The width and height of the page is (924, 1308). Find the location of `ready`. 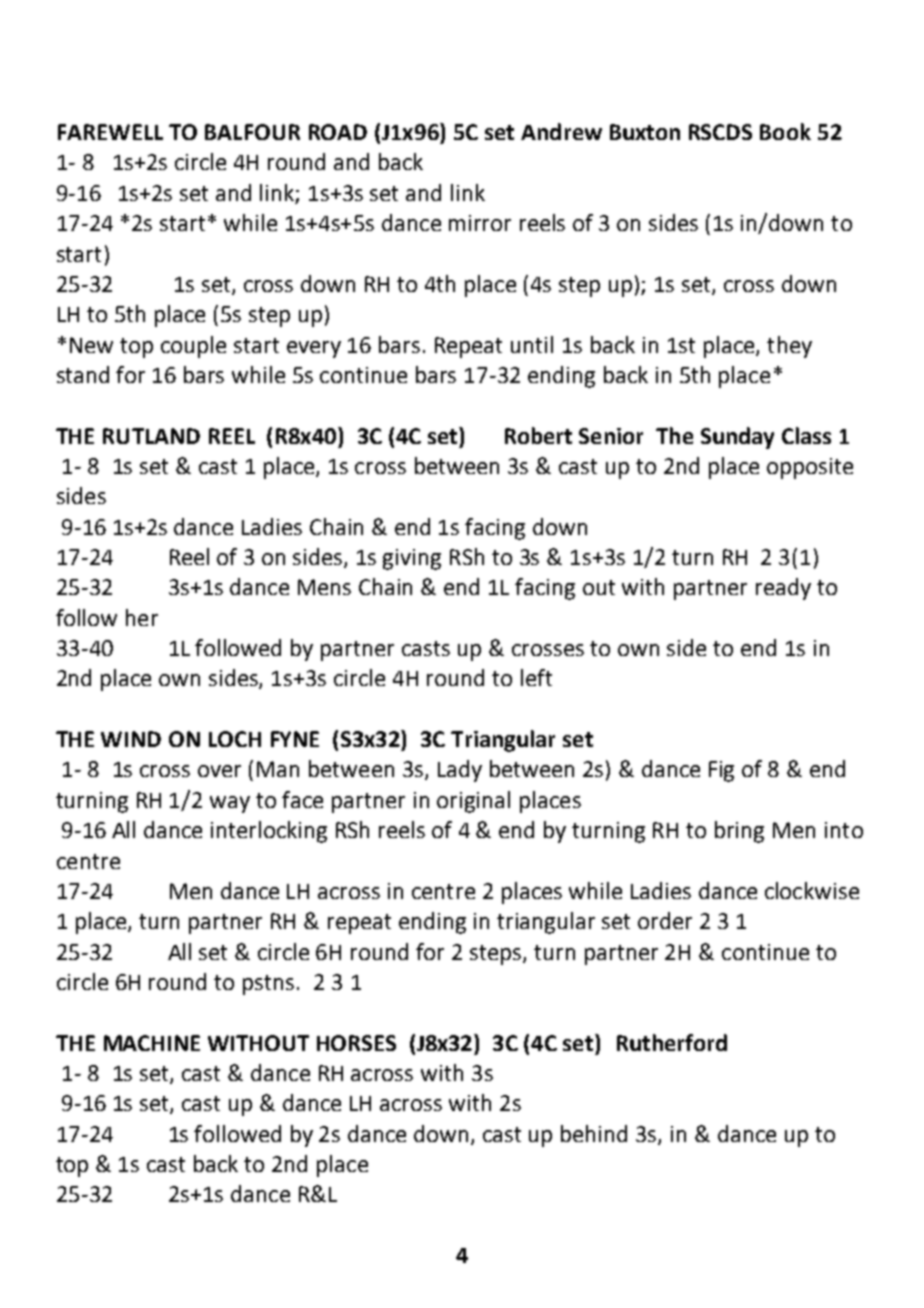

ready is located at coordinates (783, 589).
